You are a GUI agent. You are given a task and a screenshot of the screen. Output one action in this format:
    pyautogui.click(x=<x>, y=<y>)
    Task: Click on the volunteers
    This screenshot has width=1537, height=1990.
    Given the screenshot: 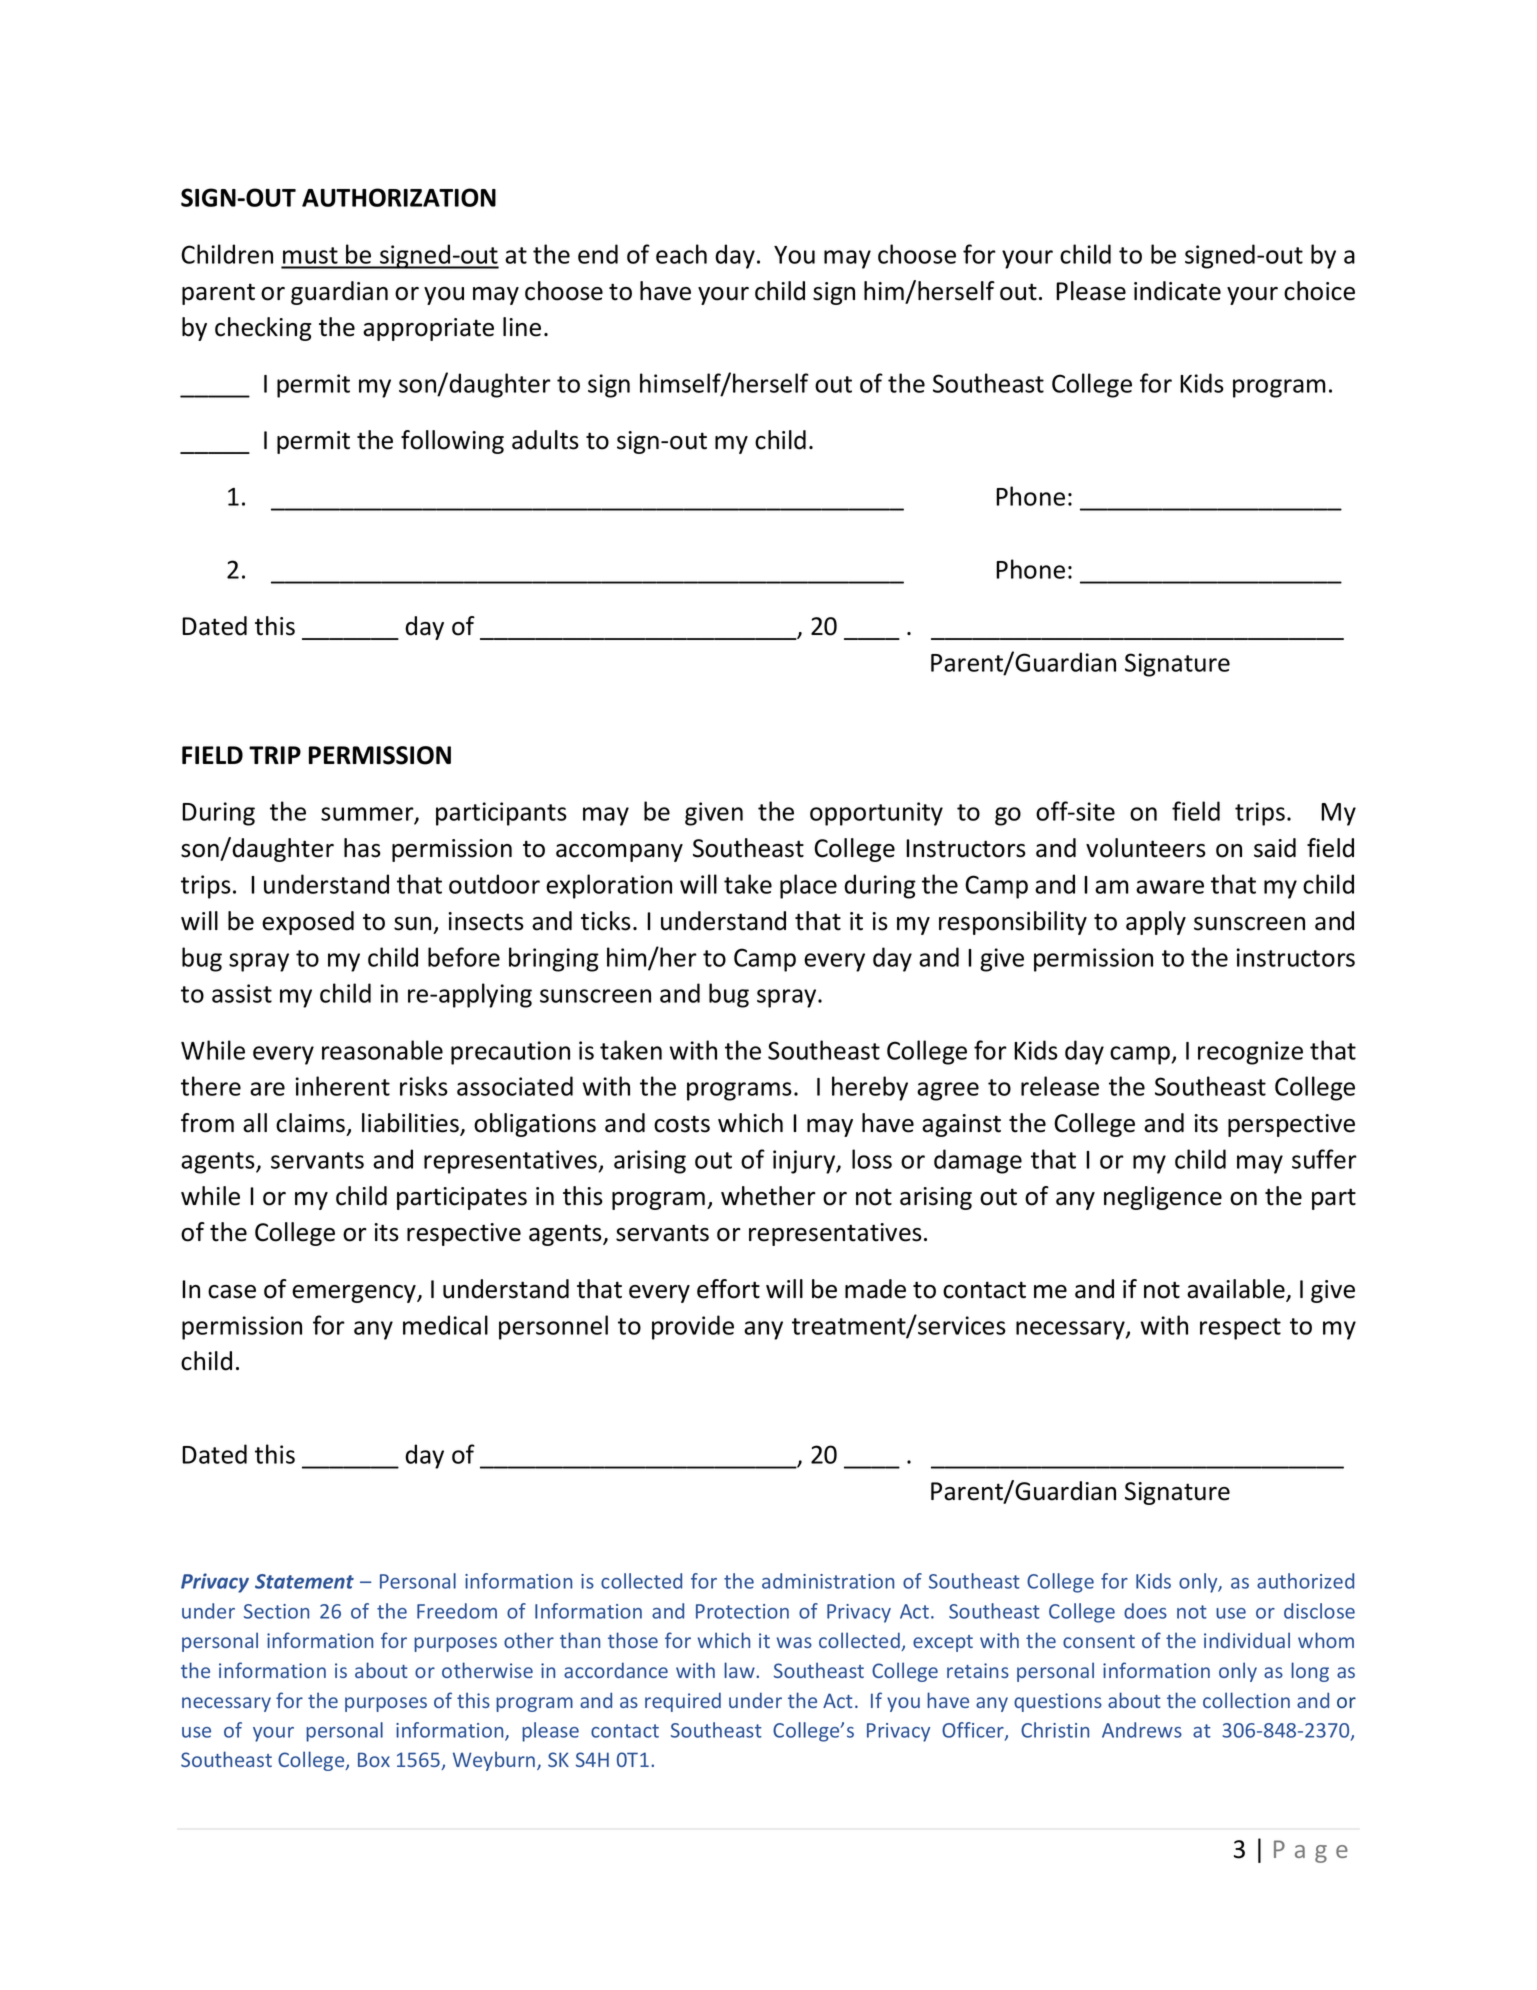 What is the action you would take?
    pyautogui.click(x=1146, y=848)
